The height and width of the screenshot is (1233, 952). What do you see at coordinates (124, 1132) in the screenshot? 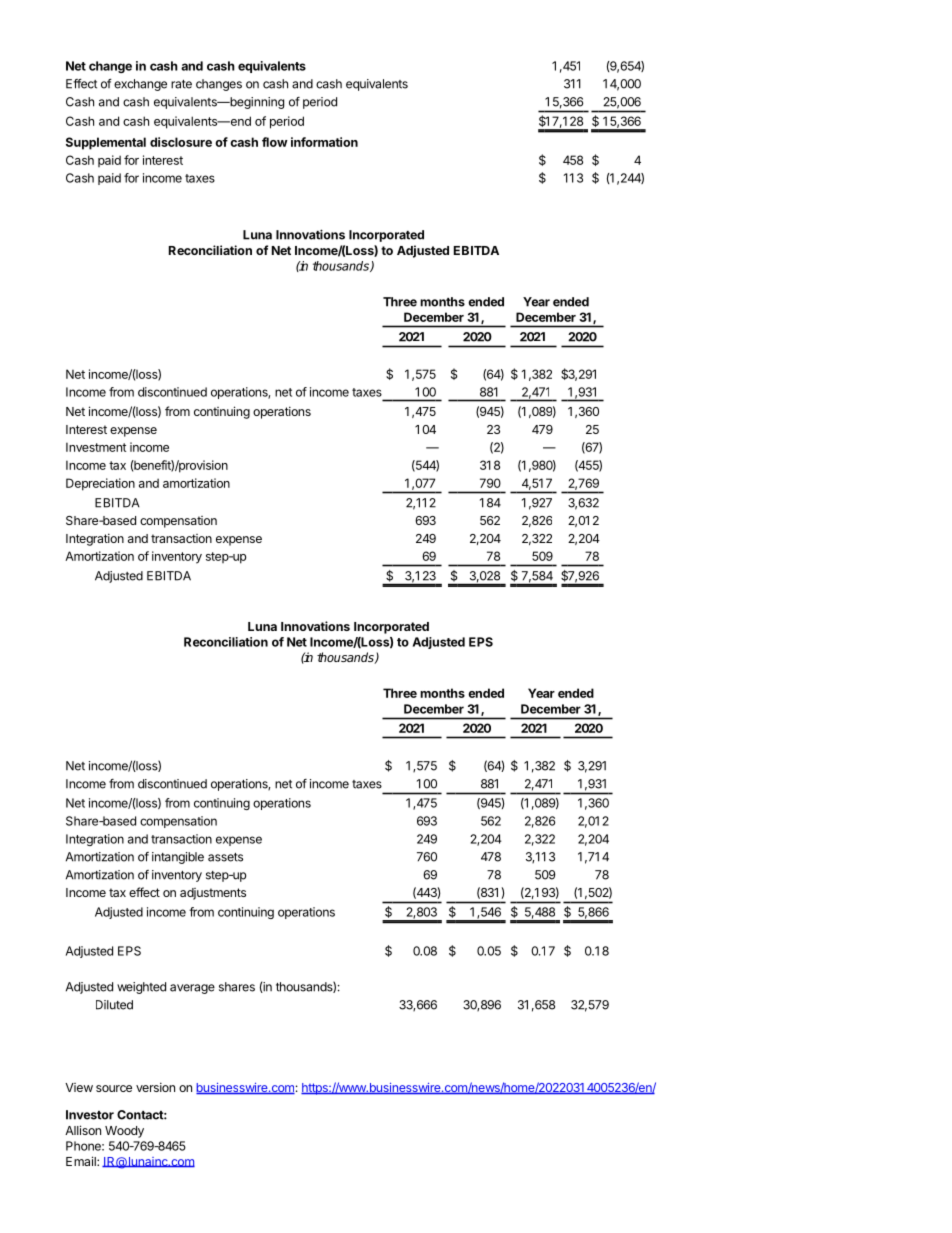
I see `Woody` at bounding box center [124, 1132].
